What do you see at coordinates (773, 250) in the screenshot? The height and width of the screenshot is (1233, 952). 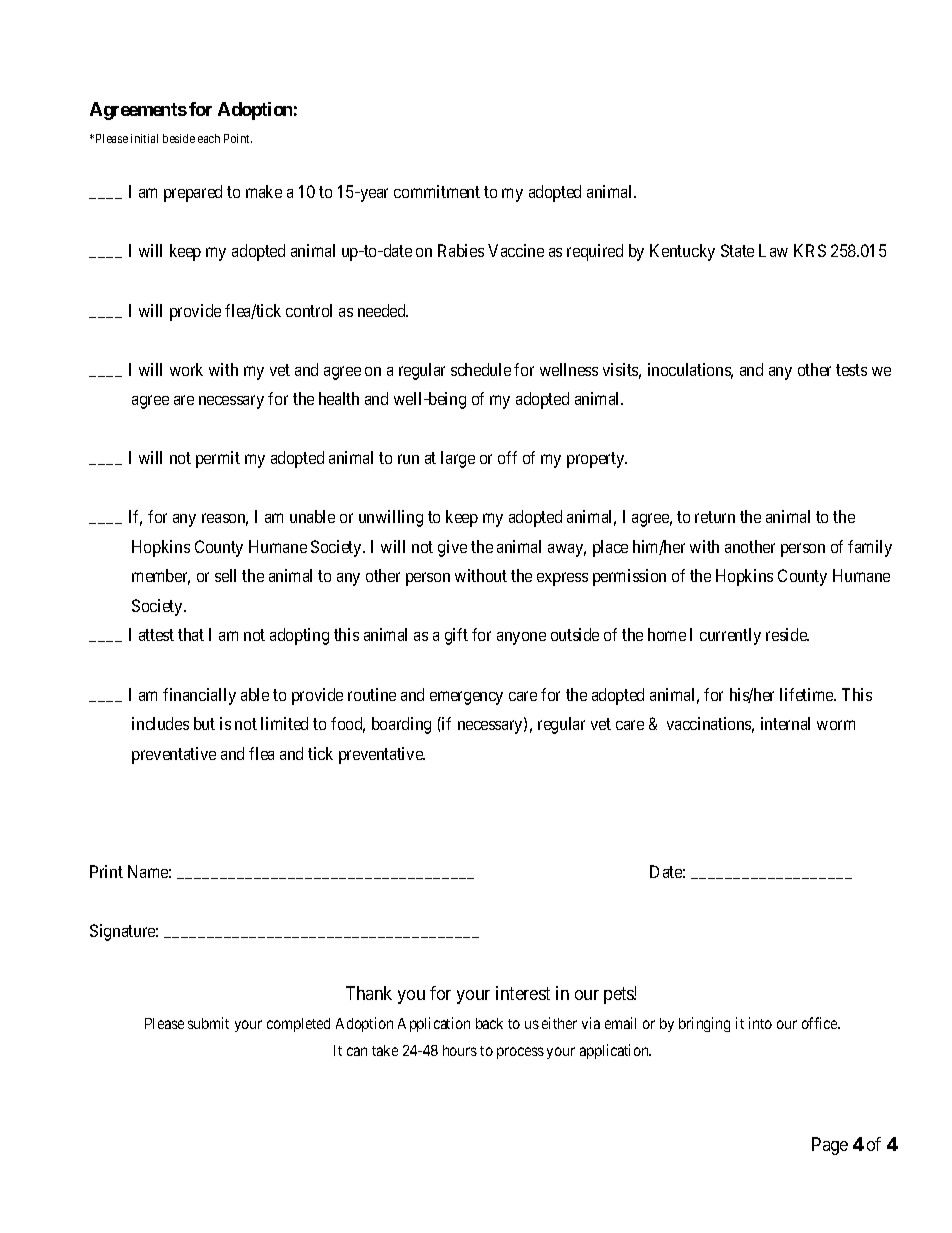 I see `Law` at bounding box center [773, 250].
